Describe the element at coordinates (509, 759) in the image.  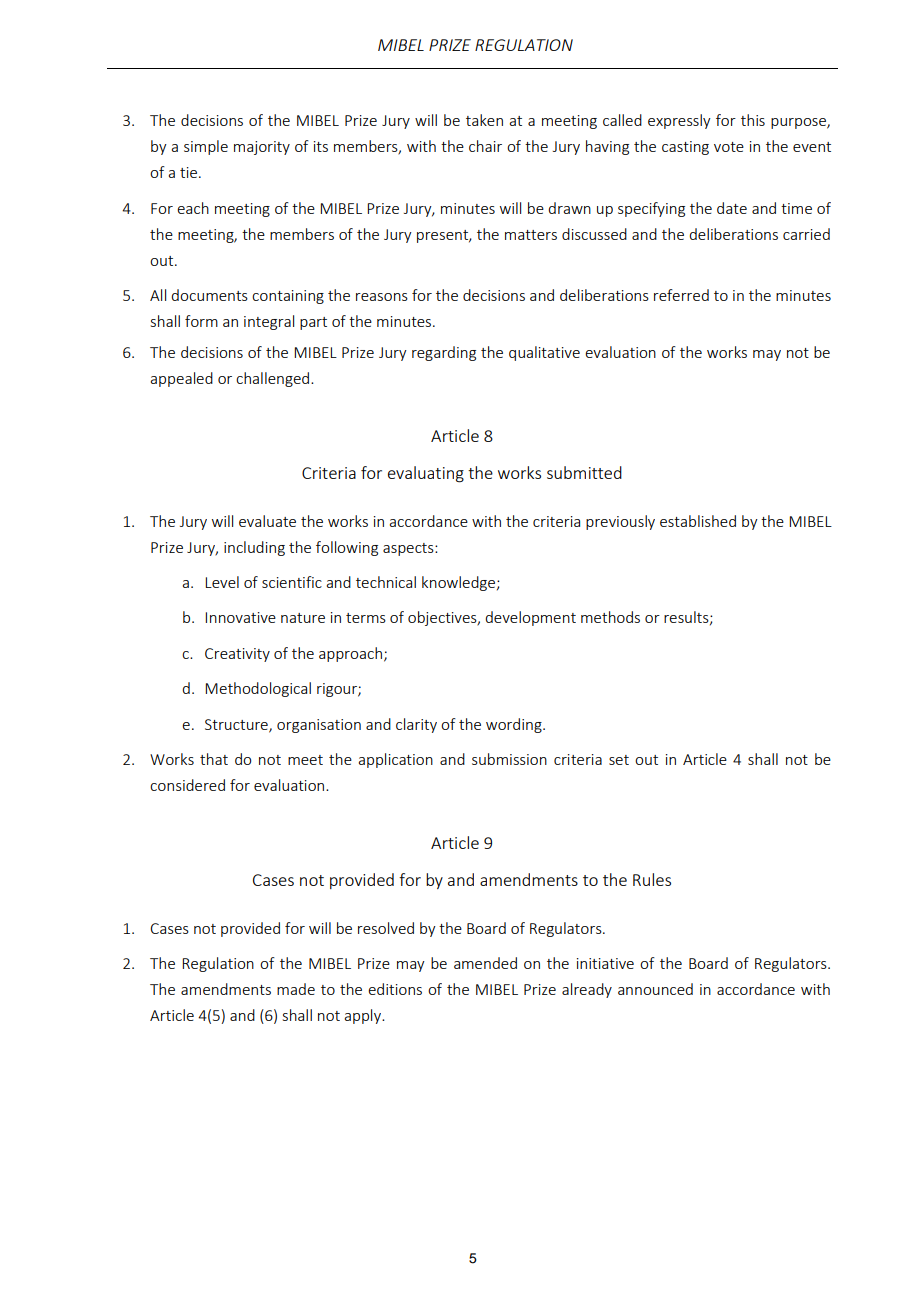
I see `submission` at that location.
